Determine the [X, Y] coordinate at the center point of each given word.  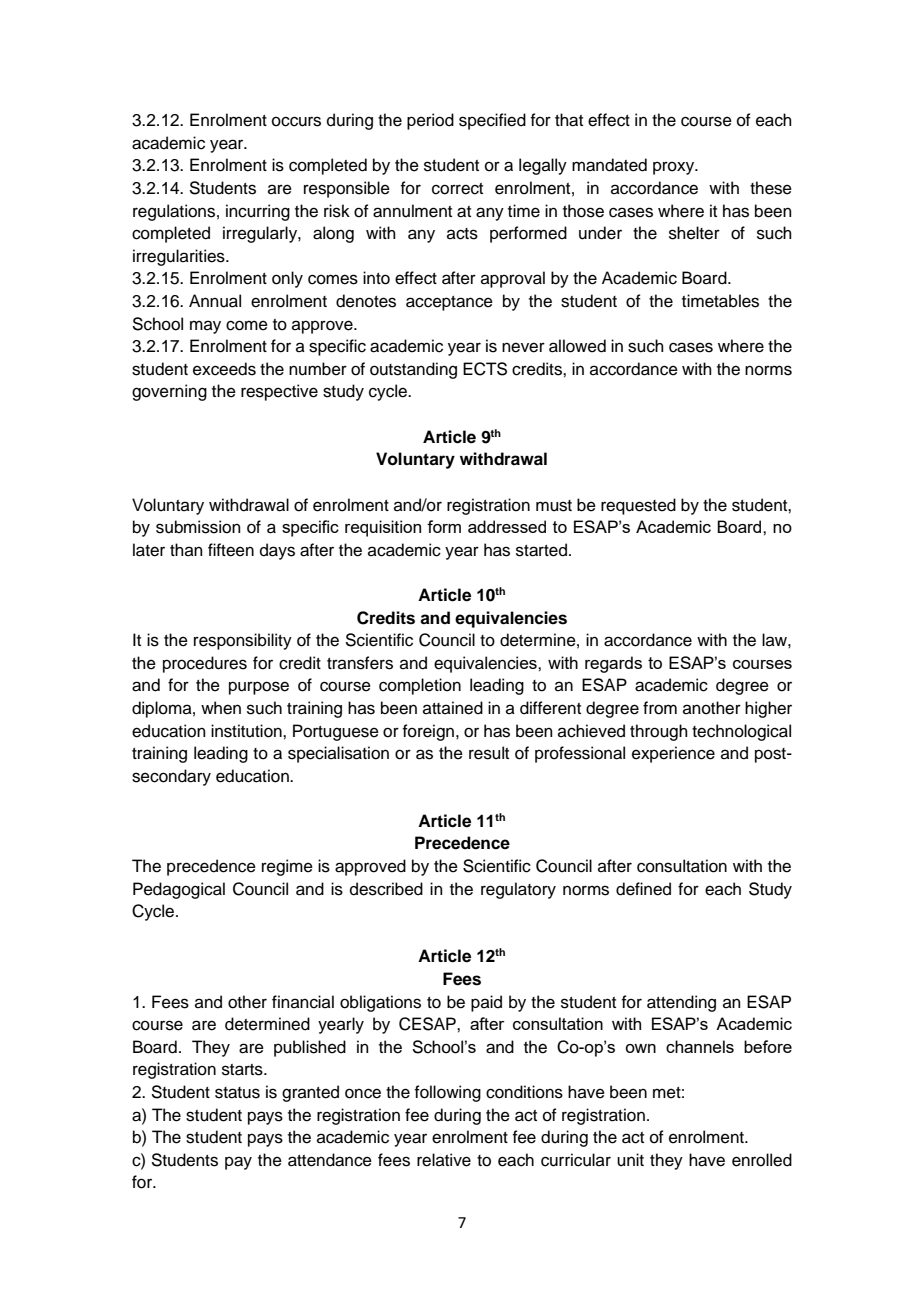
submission [198, 527]
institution [247, 731]
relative [444, 1160]
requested [638, 506]
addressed [507, 526]
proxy [675, 168]
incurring [258, 212]
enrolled [762, 1160]
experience [673, 754]
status [237, 1093]
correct [457, 189]
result [489, 753]
